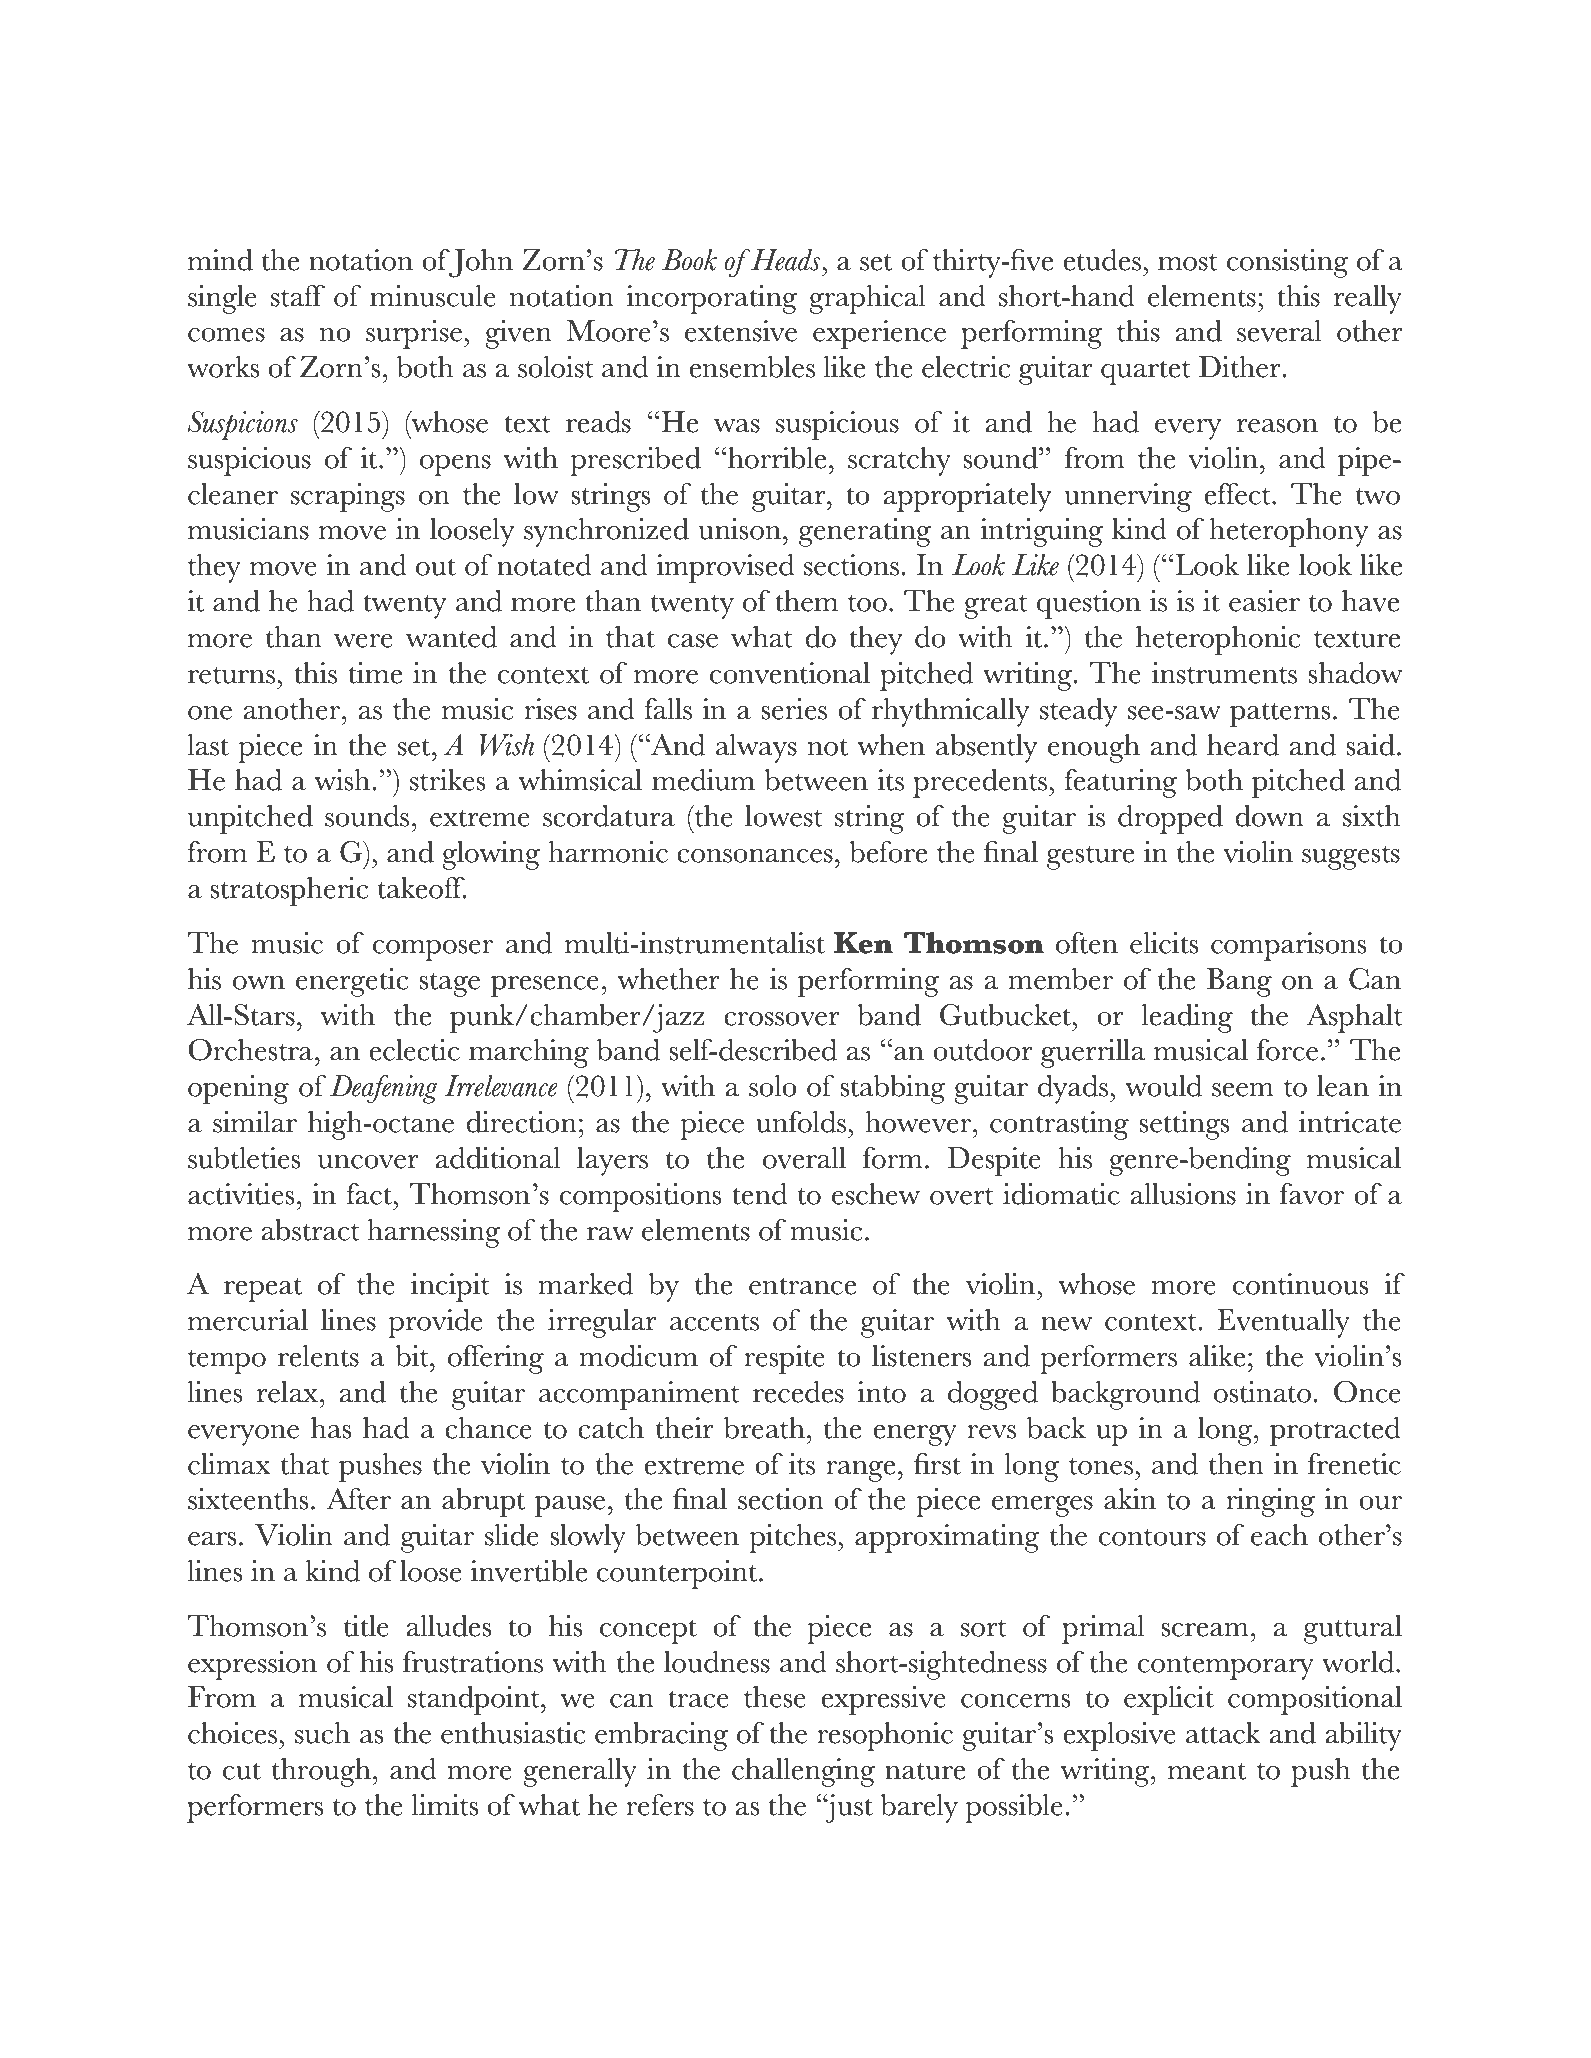 The image size is (1591, 2058). What do you see at coordinates (784, 816) in the screenshot?
I see `lowest` at bounding box center [784, 816].
